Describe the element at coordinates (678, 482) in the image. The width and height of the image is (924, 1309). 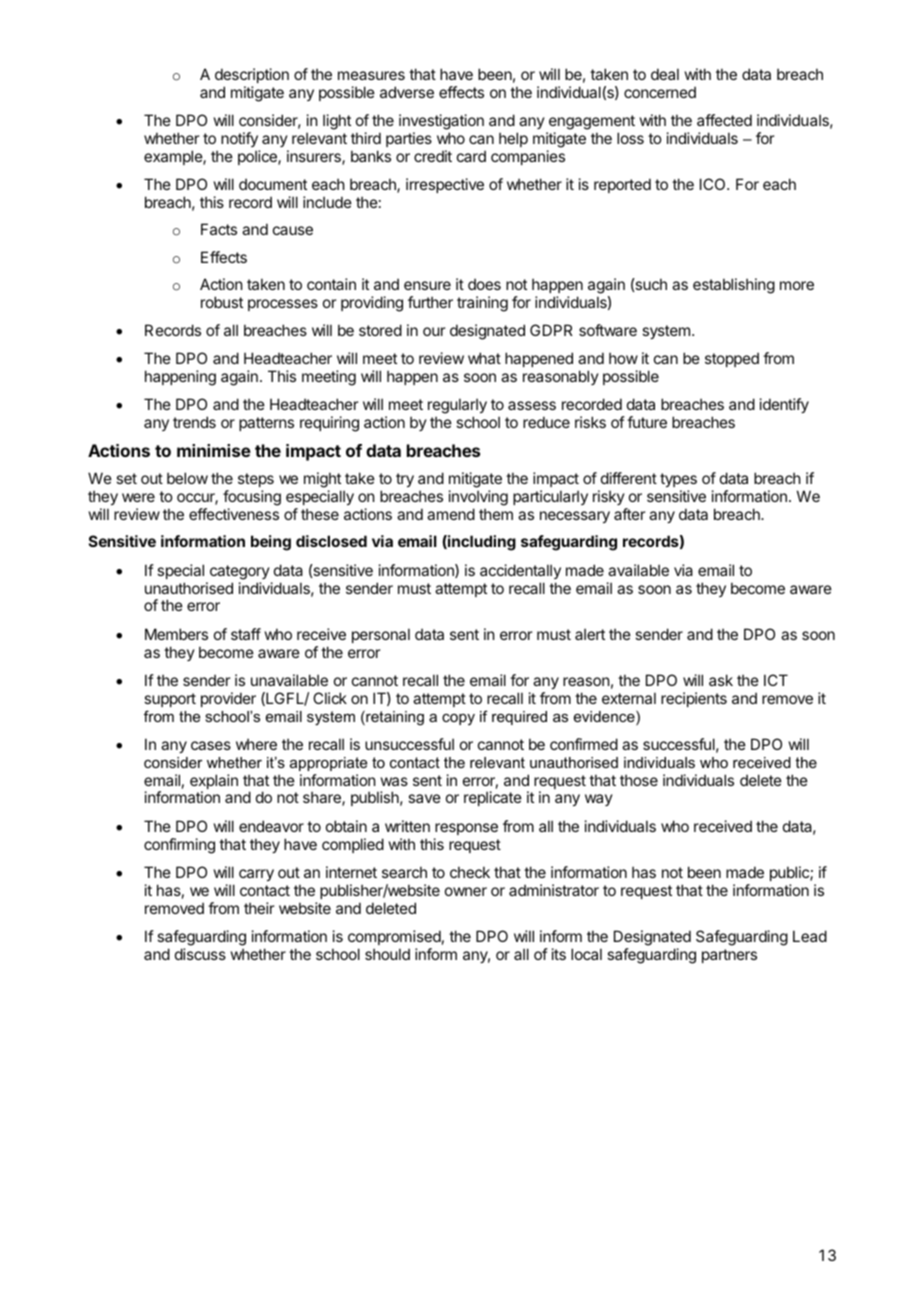
I see `types` at that location.
